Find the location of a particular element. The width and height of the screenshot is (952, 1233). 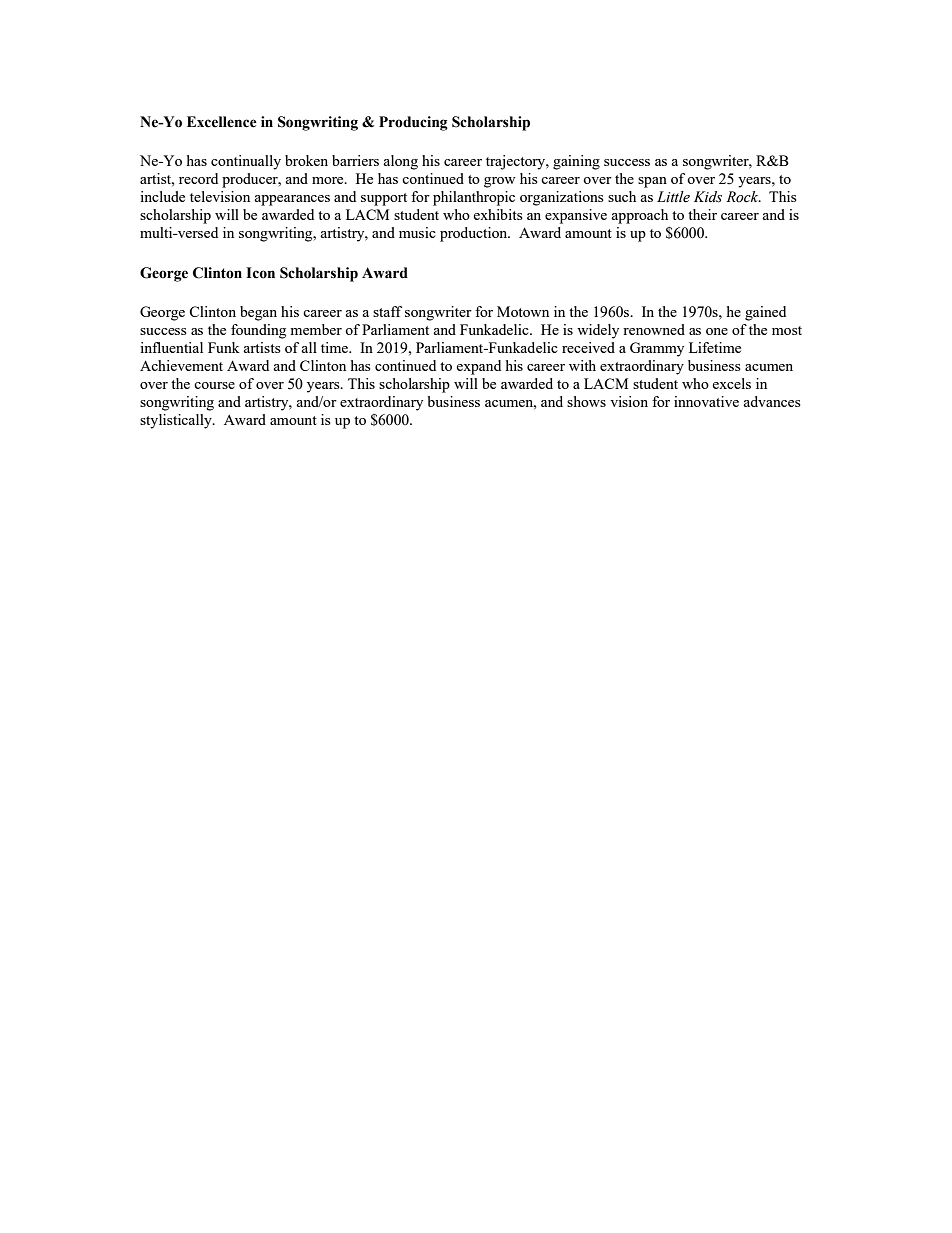

one is located at coordinates (717, 331).
